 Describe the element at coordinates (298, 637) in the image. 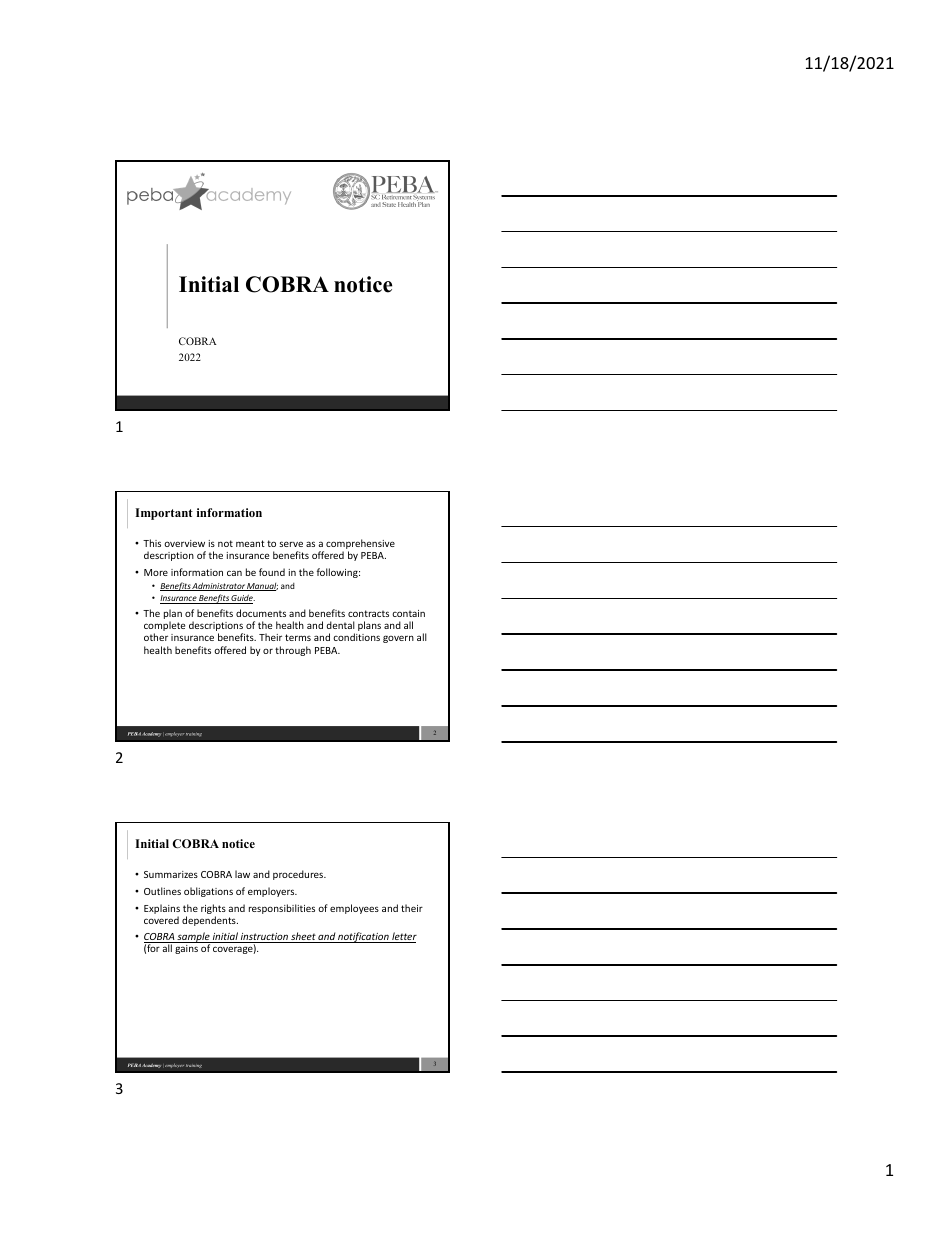

I see `terms` at that location.
